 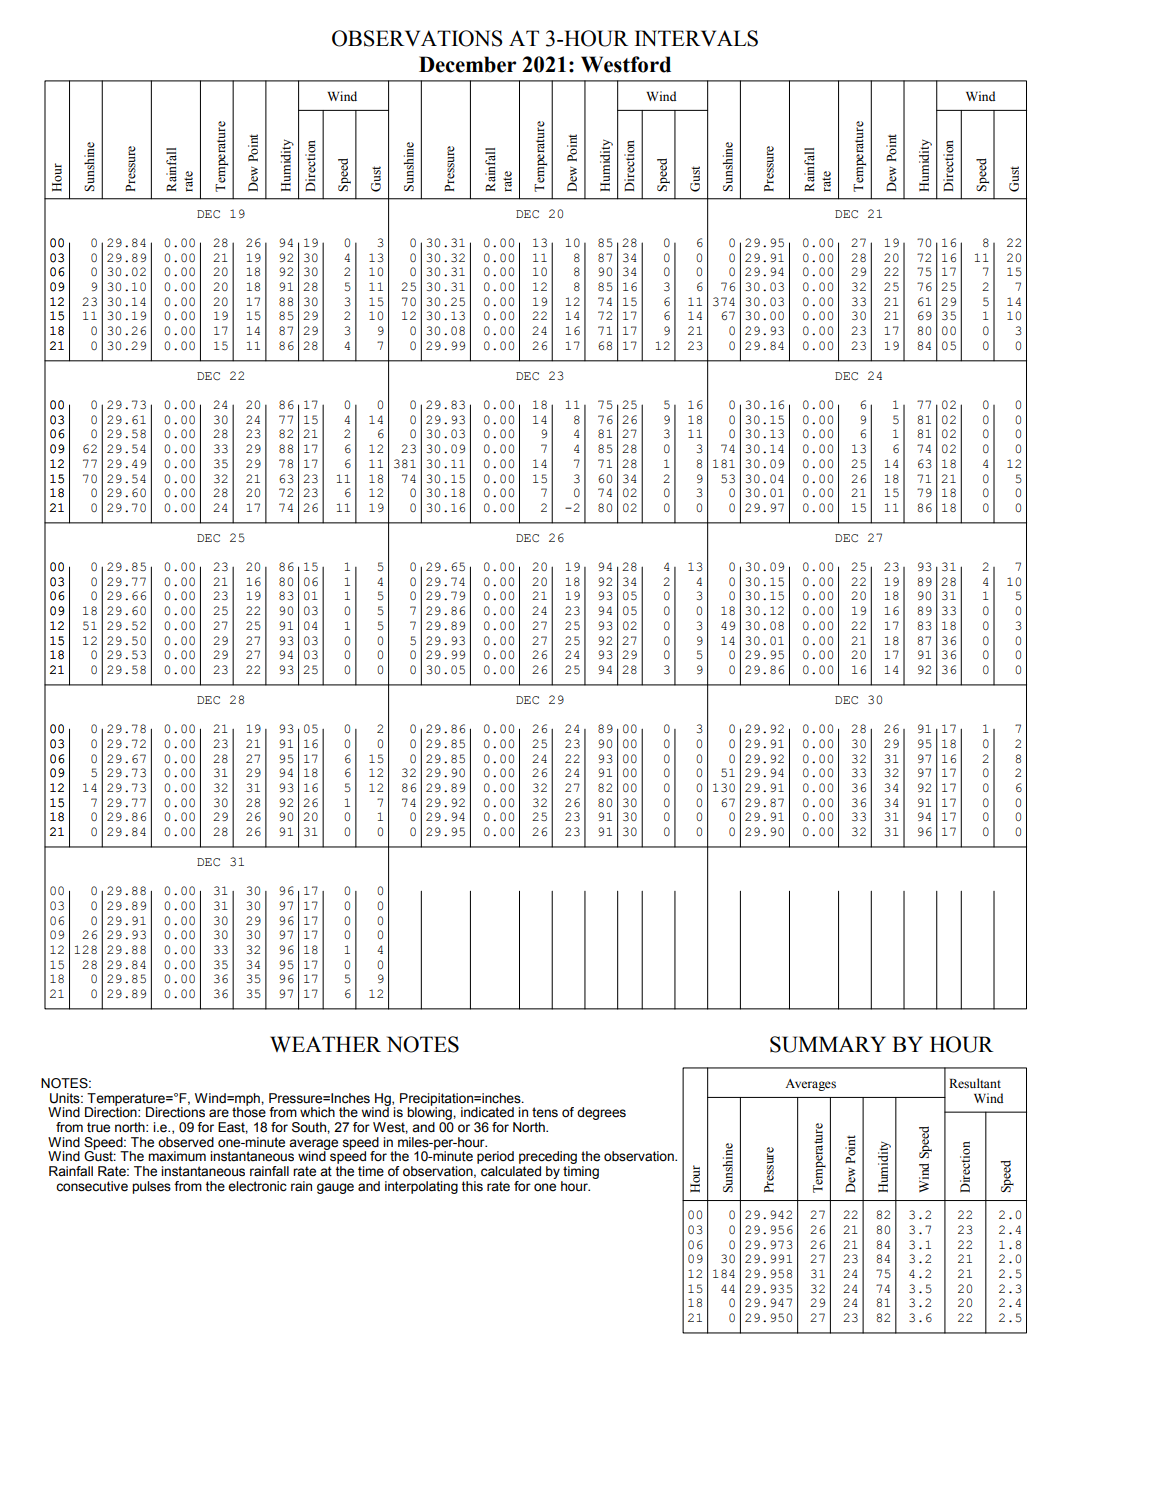 What do you see at coordinates (177, 1156) in the screenshot?
I see `maximum` at bounding box center [177, 1156].
